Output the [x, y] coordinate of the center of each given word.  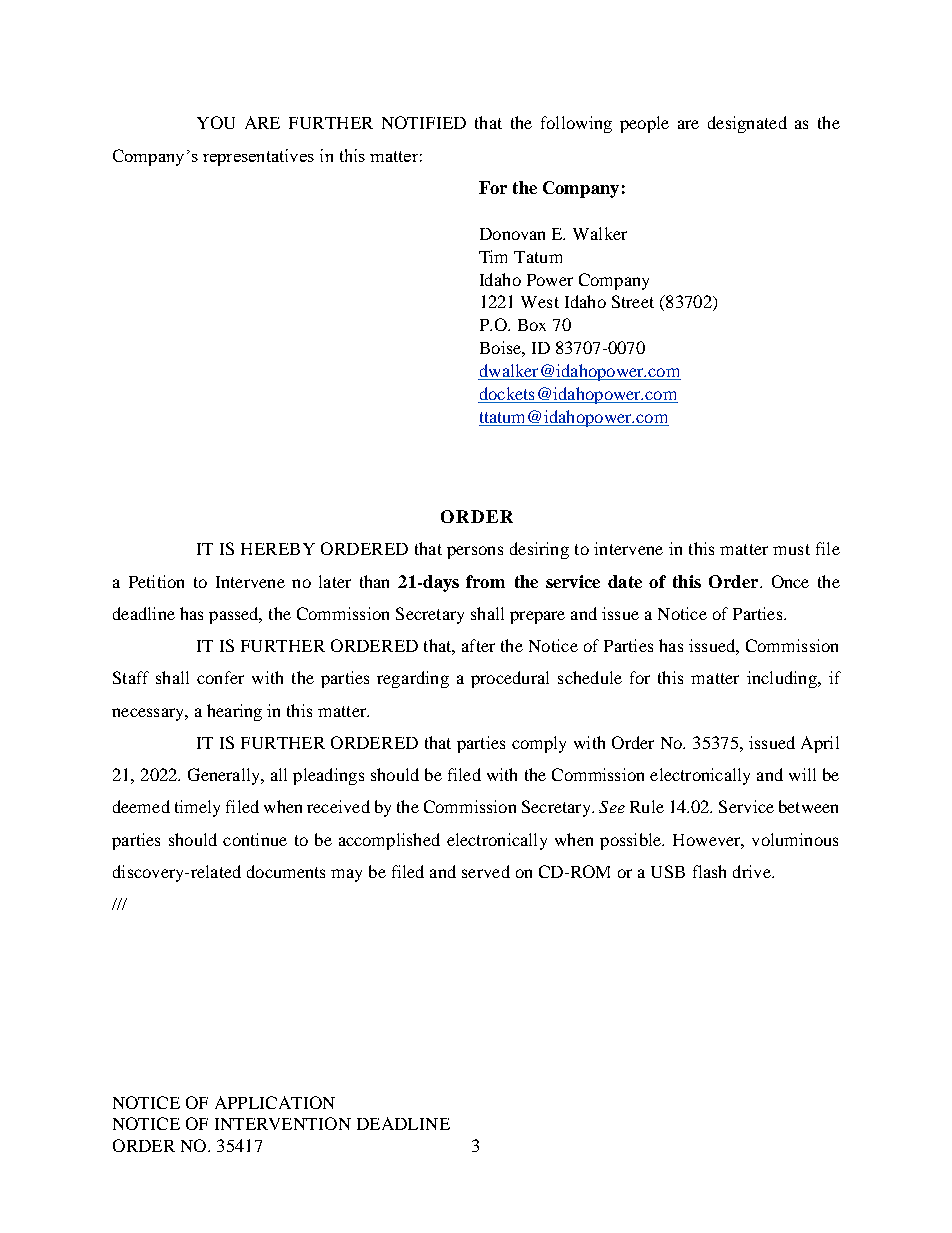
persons [475, 552]
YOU [216, 122]
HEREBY [278, 549]
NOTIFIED [424, 122]
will [802, 774]
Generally [225, 776]
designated [747, 124]
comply [539, 744]
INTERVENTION [283, 1123]
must [791, 549]
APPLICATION [275, 1102]
